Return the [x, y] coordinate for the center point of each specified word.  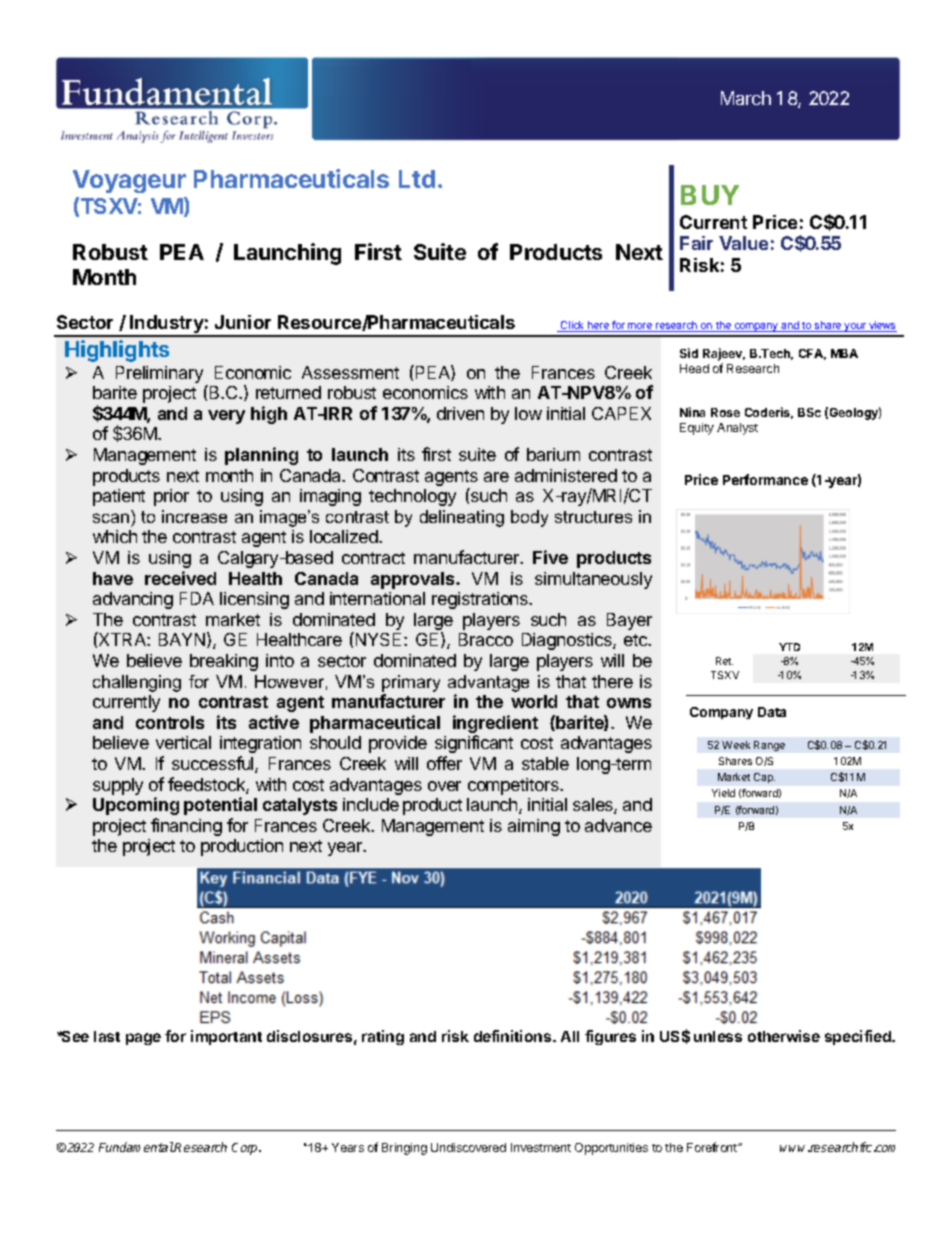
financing [186, 827]
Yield [723, 793]
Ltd [417, 179]
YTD [789, 647]
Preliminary [159, 374]
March [746, 98]
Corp [246, 1149]
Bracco [486, 639]
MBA [844, 353]
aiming [534, 827]
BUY [710, 195]
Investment [541, 1147]
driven [460, 413]
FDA [197, 598]
